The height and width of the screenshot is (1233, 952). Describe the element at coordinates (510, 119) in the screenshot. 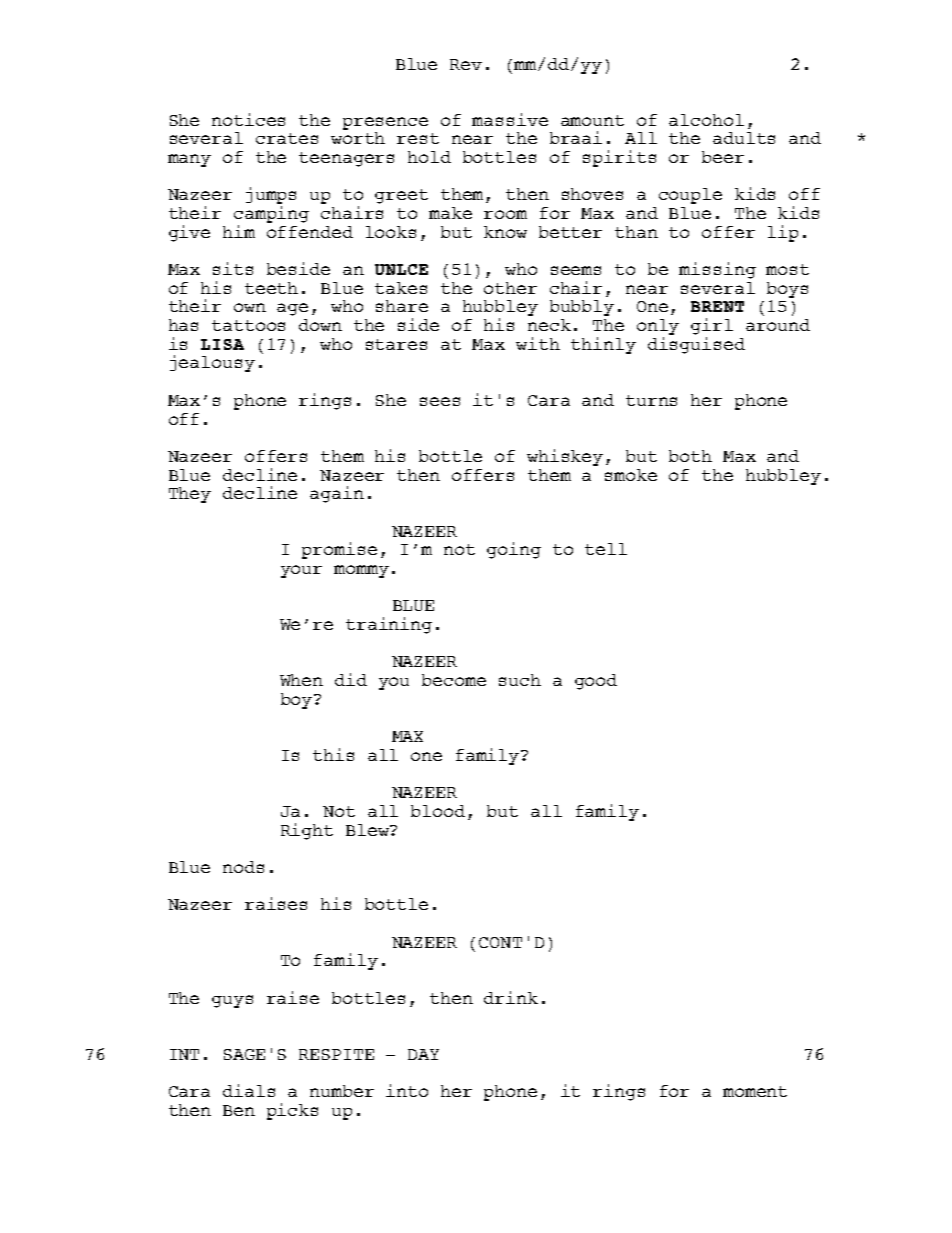

I see `massive` at that location.
